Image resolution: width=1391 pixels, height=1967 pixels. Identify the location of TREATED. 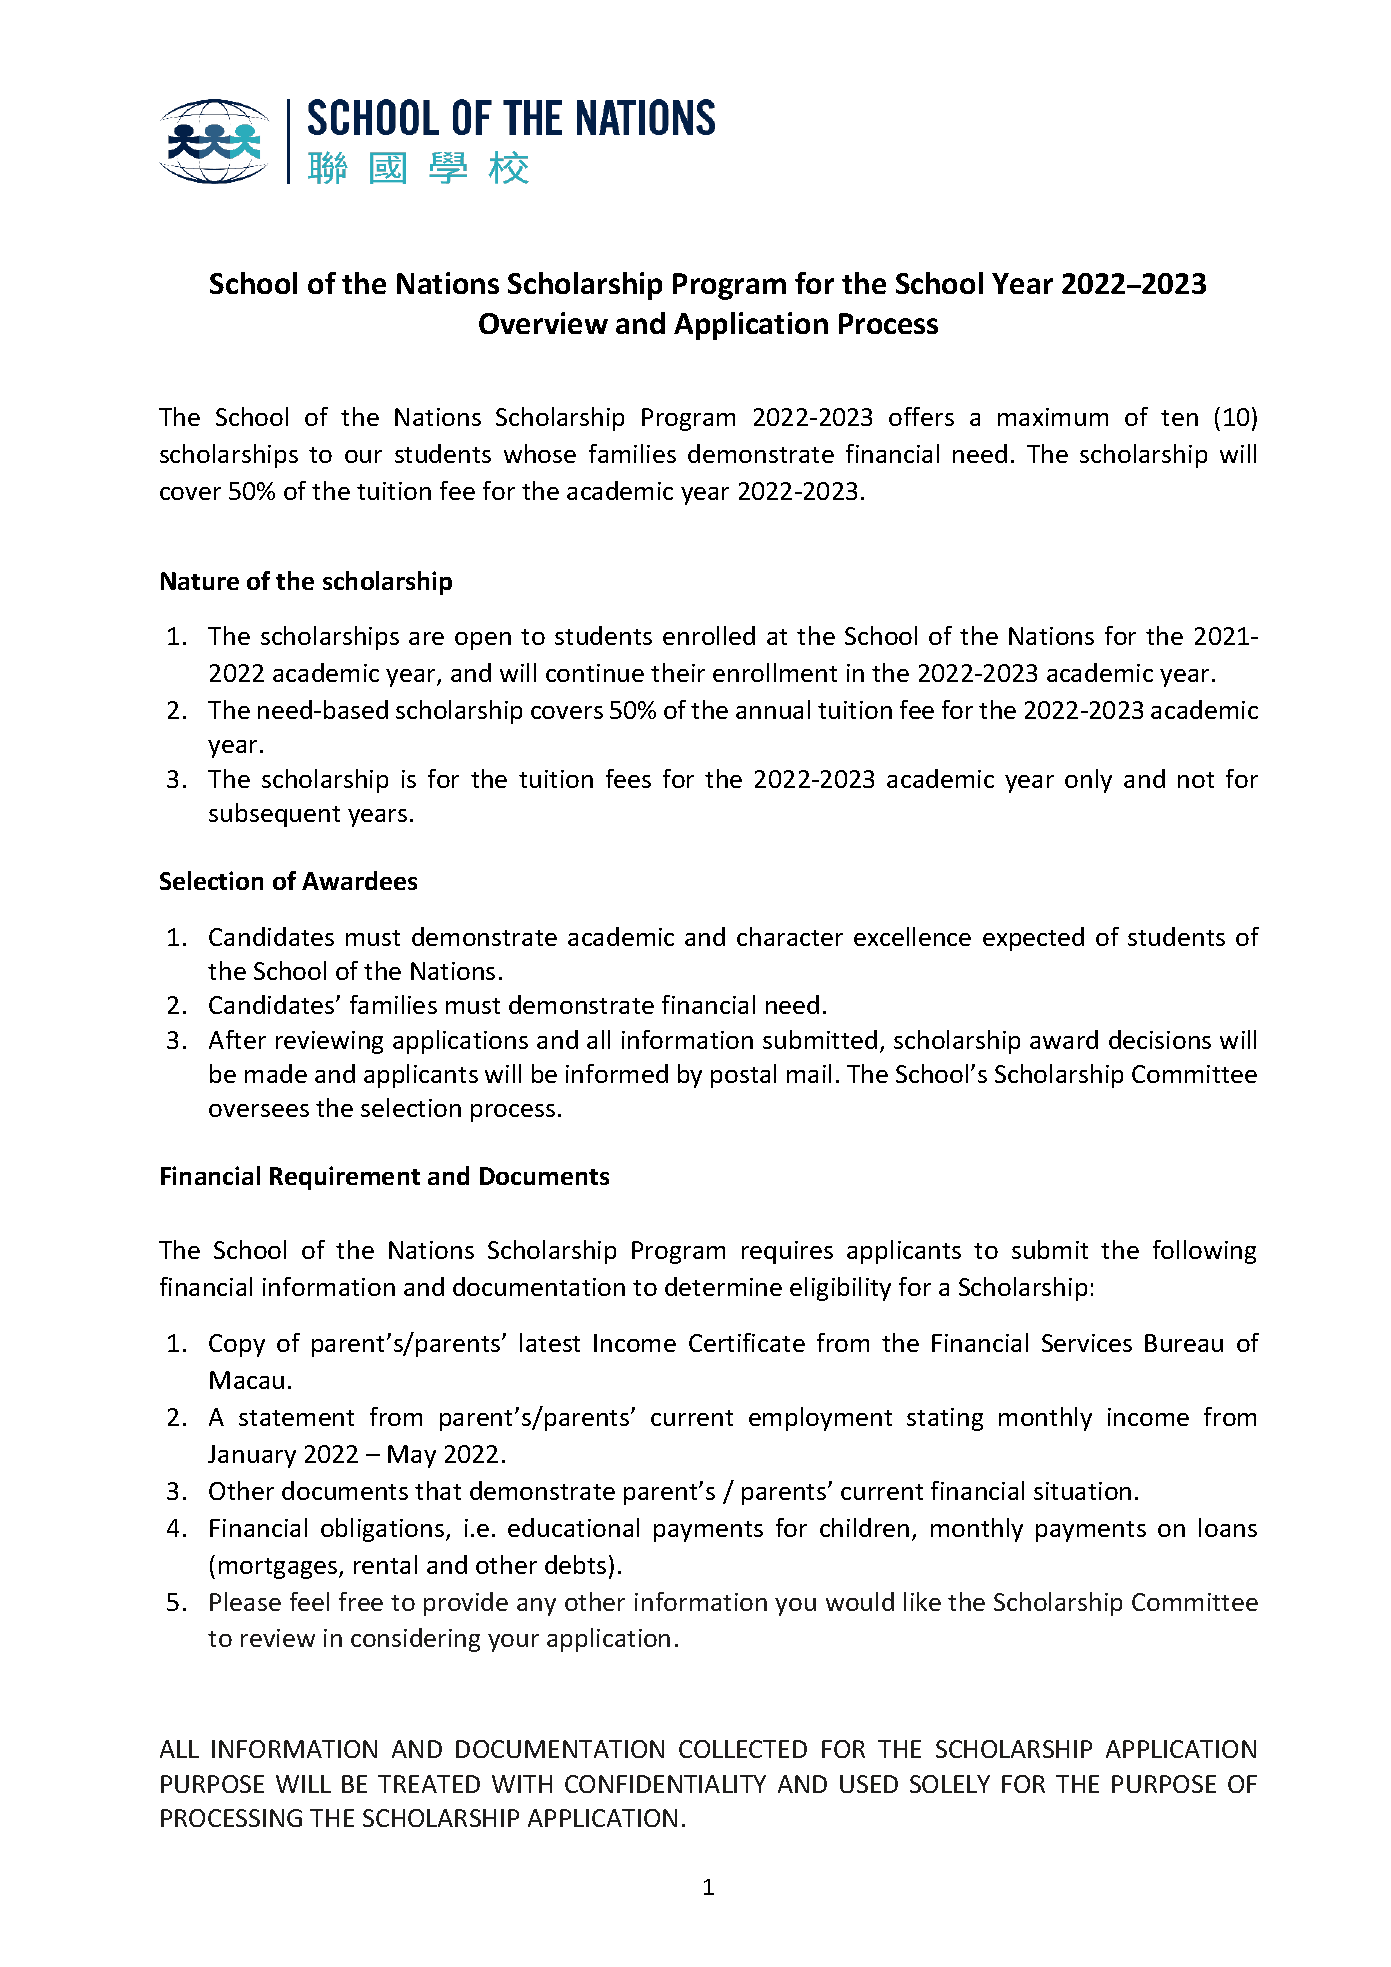
(429, 1784).
